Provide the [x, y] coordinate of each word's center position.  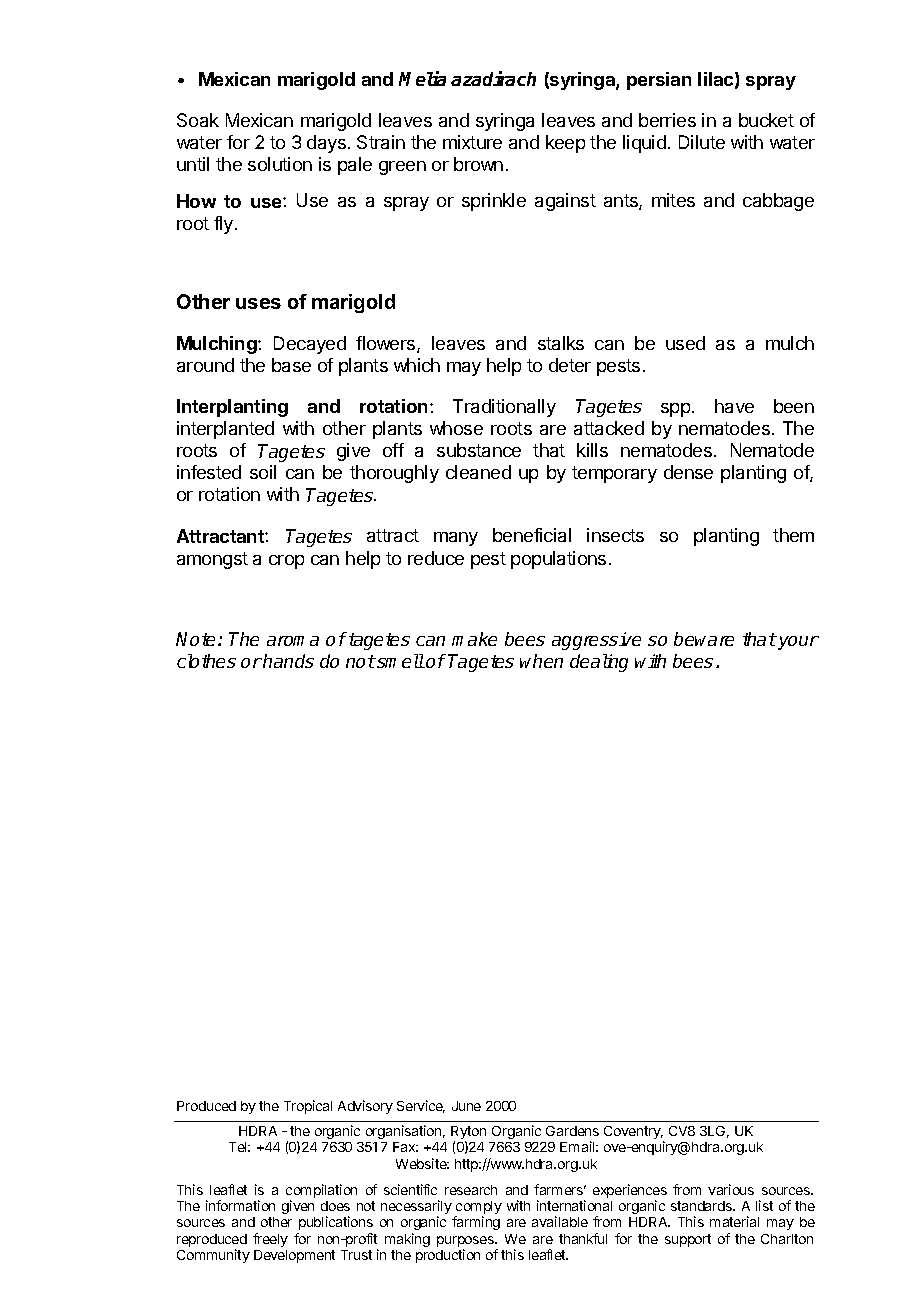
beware [704, 639]
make [474, 639]
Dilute [702, 142]
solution [280, 164]
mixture [472, 142]
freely [270, 1240]
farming [476, 1223]
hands [288, 661]
